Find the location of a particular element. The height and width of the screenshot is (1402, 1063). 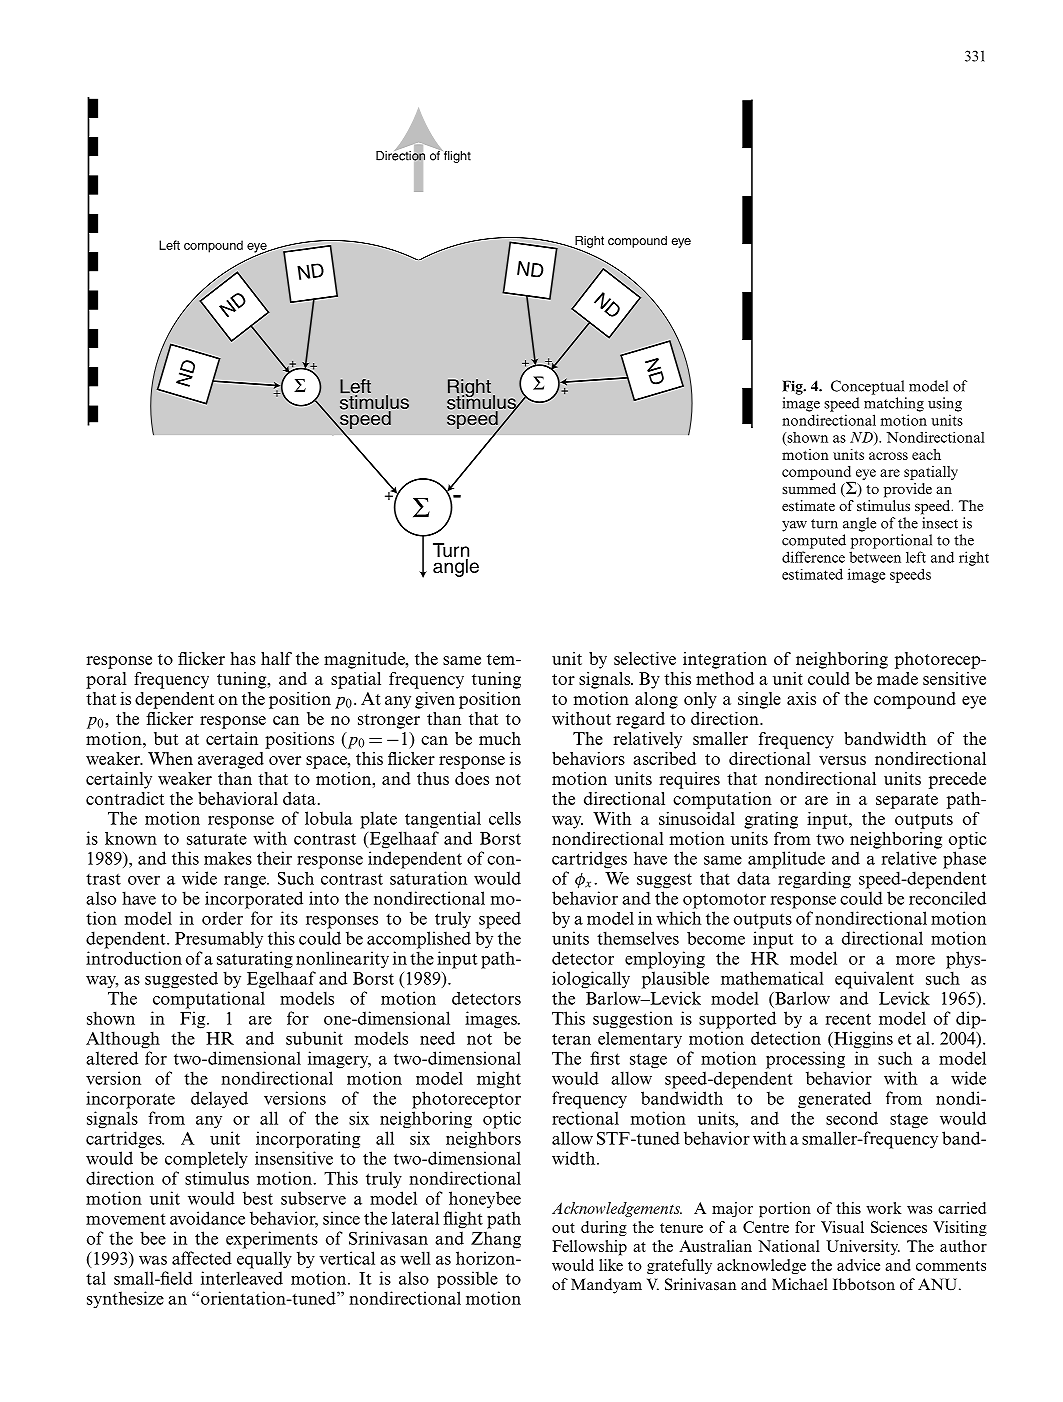

might is located at coordinates (499, 1080).
